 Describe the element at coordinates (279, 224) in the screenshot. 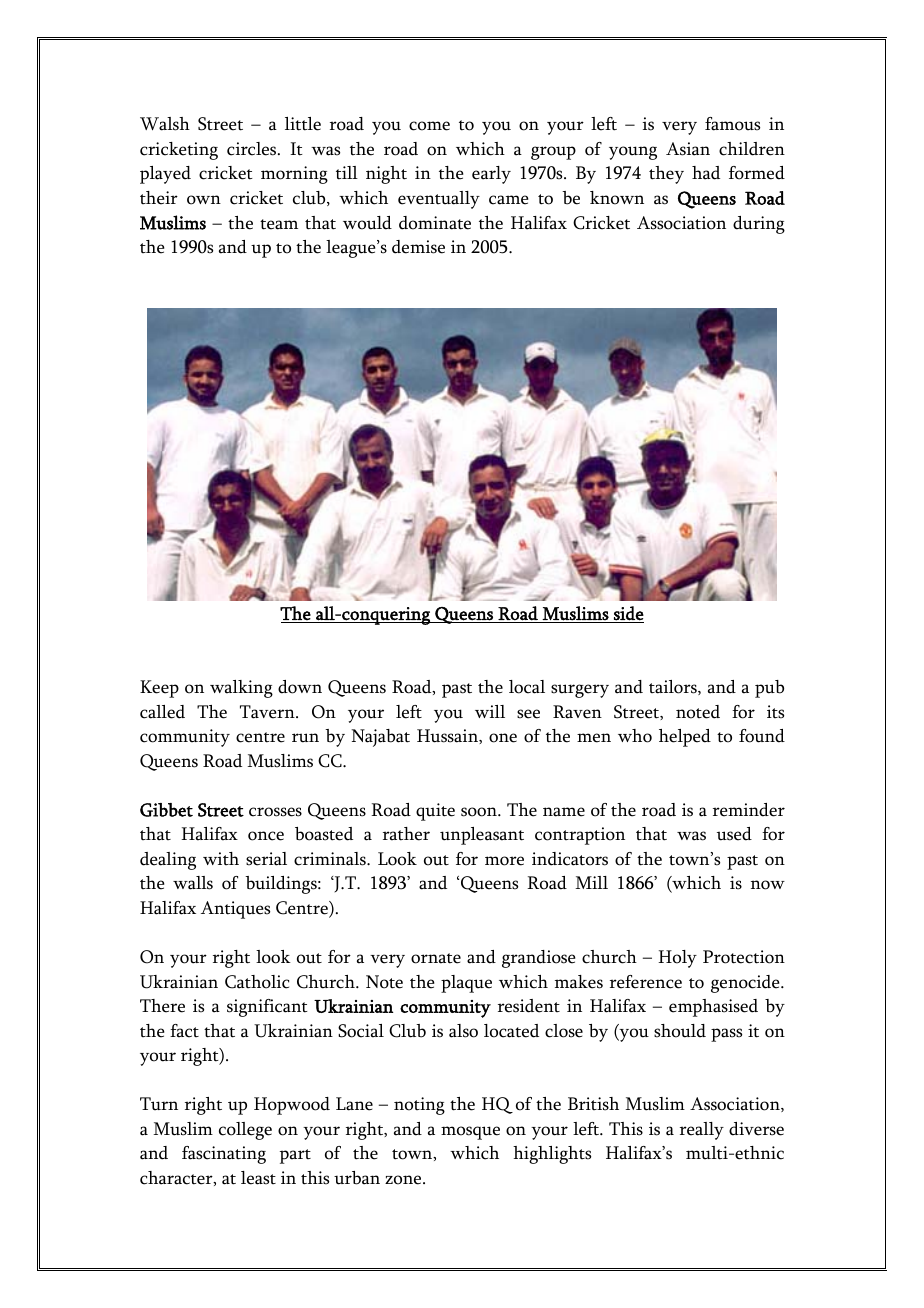

I see `team` at that location.
